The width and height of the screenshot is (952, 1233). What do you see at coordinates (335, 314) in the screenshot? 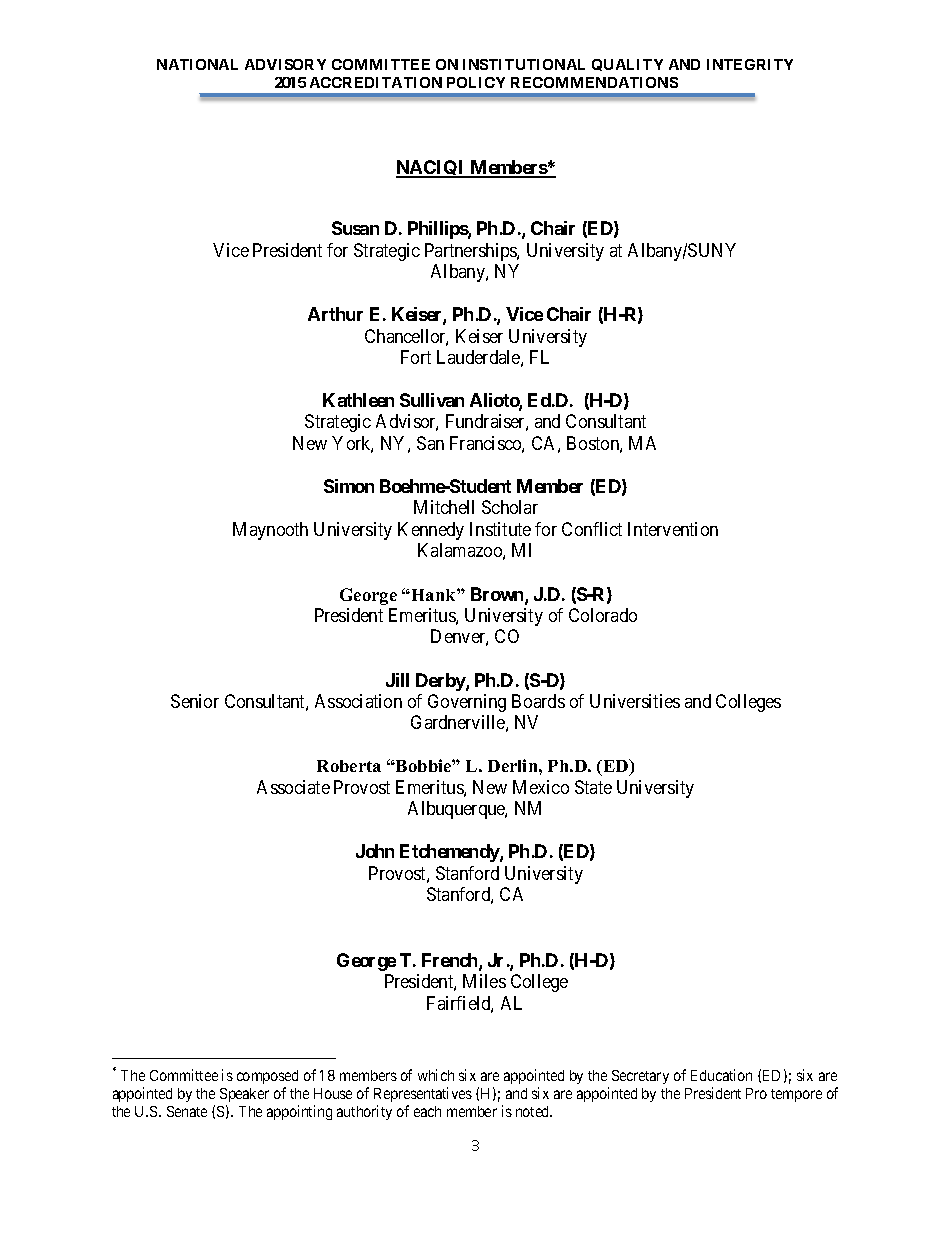
I see `Arthur` at bounding box center [335, 314].
